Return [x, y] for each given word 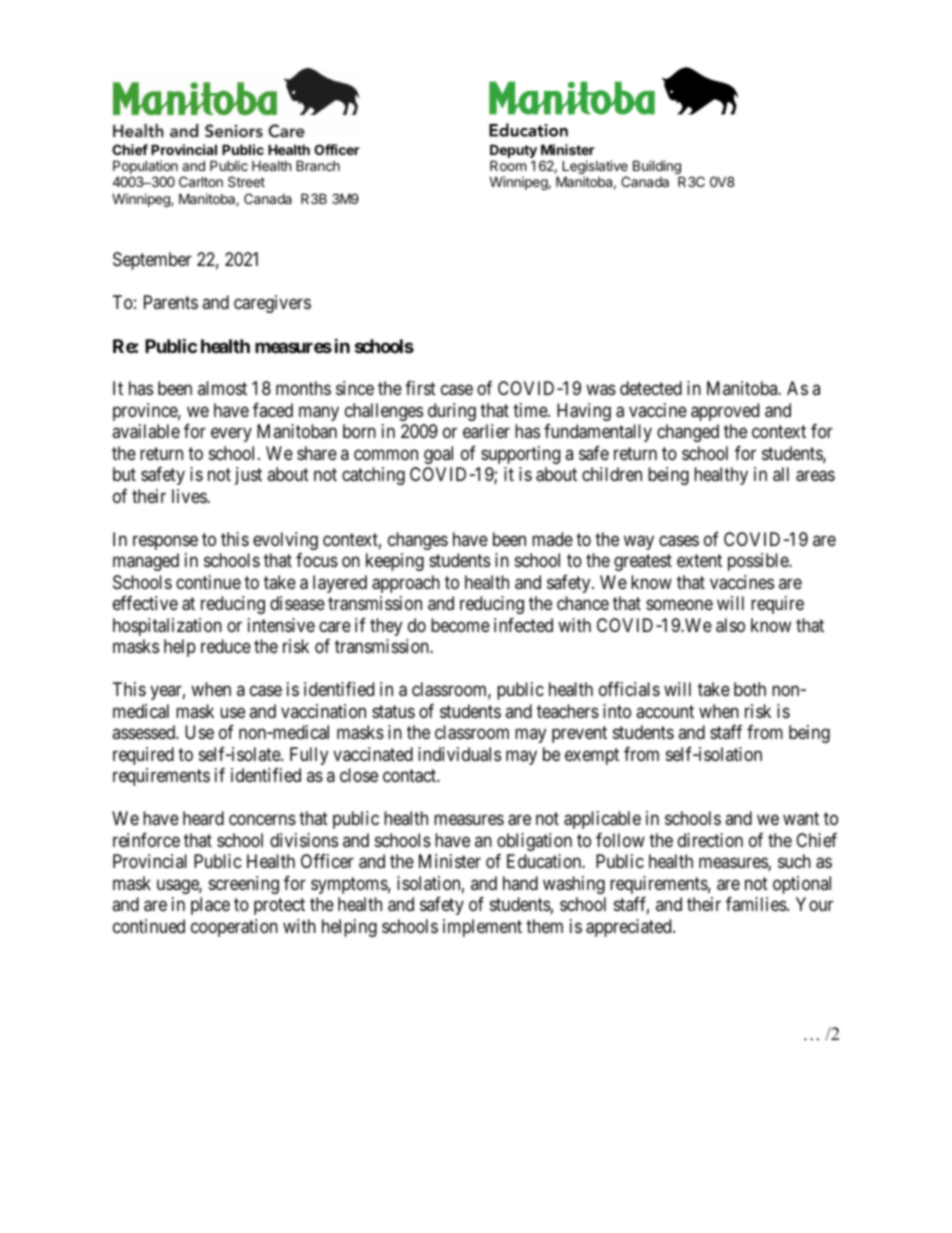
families [757, 904]
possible [759, 562]
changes [418, 541]
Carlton [201, 181]
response [165, 542]
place [210, 906]
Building [657, 168]
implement [482, 928]
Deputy [513, 152]
